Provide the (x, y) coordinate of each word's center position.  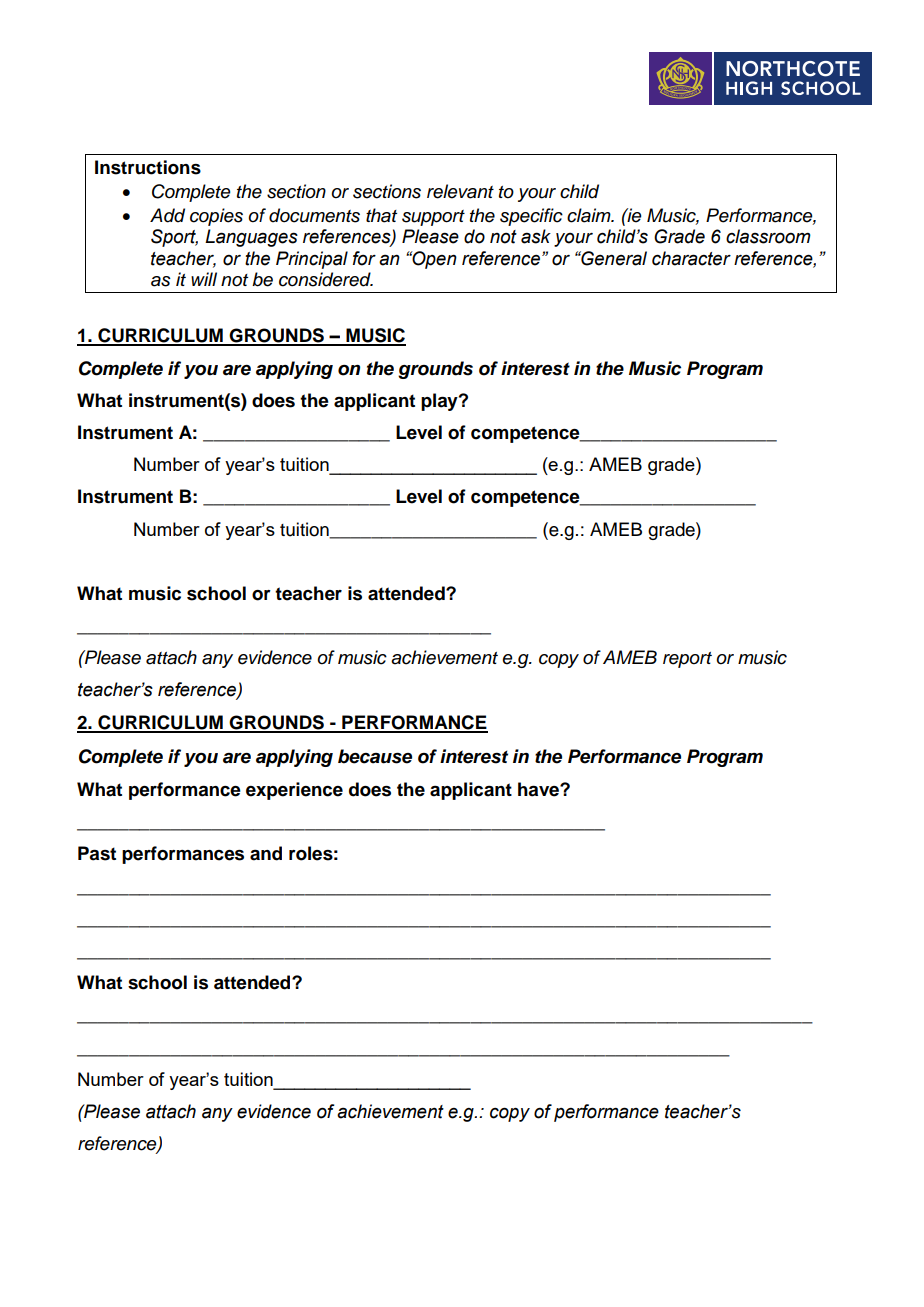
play (440, 402)
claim (590, 215)
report (687, 660)
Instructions (148, 167)
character (691, 258)
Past (97, 853)
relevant (460, 191)
